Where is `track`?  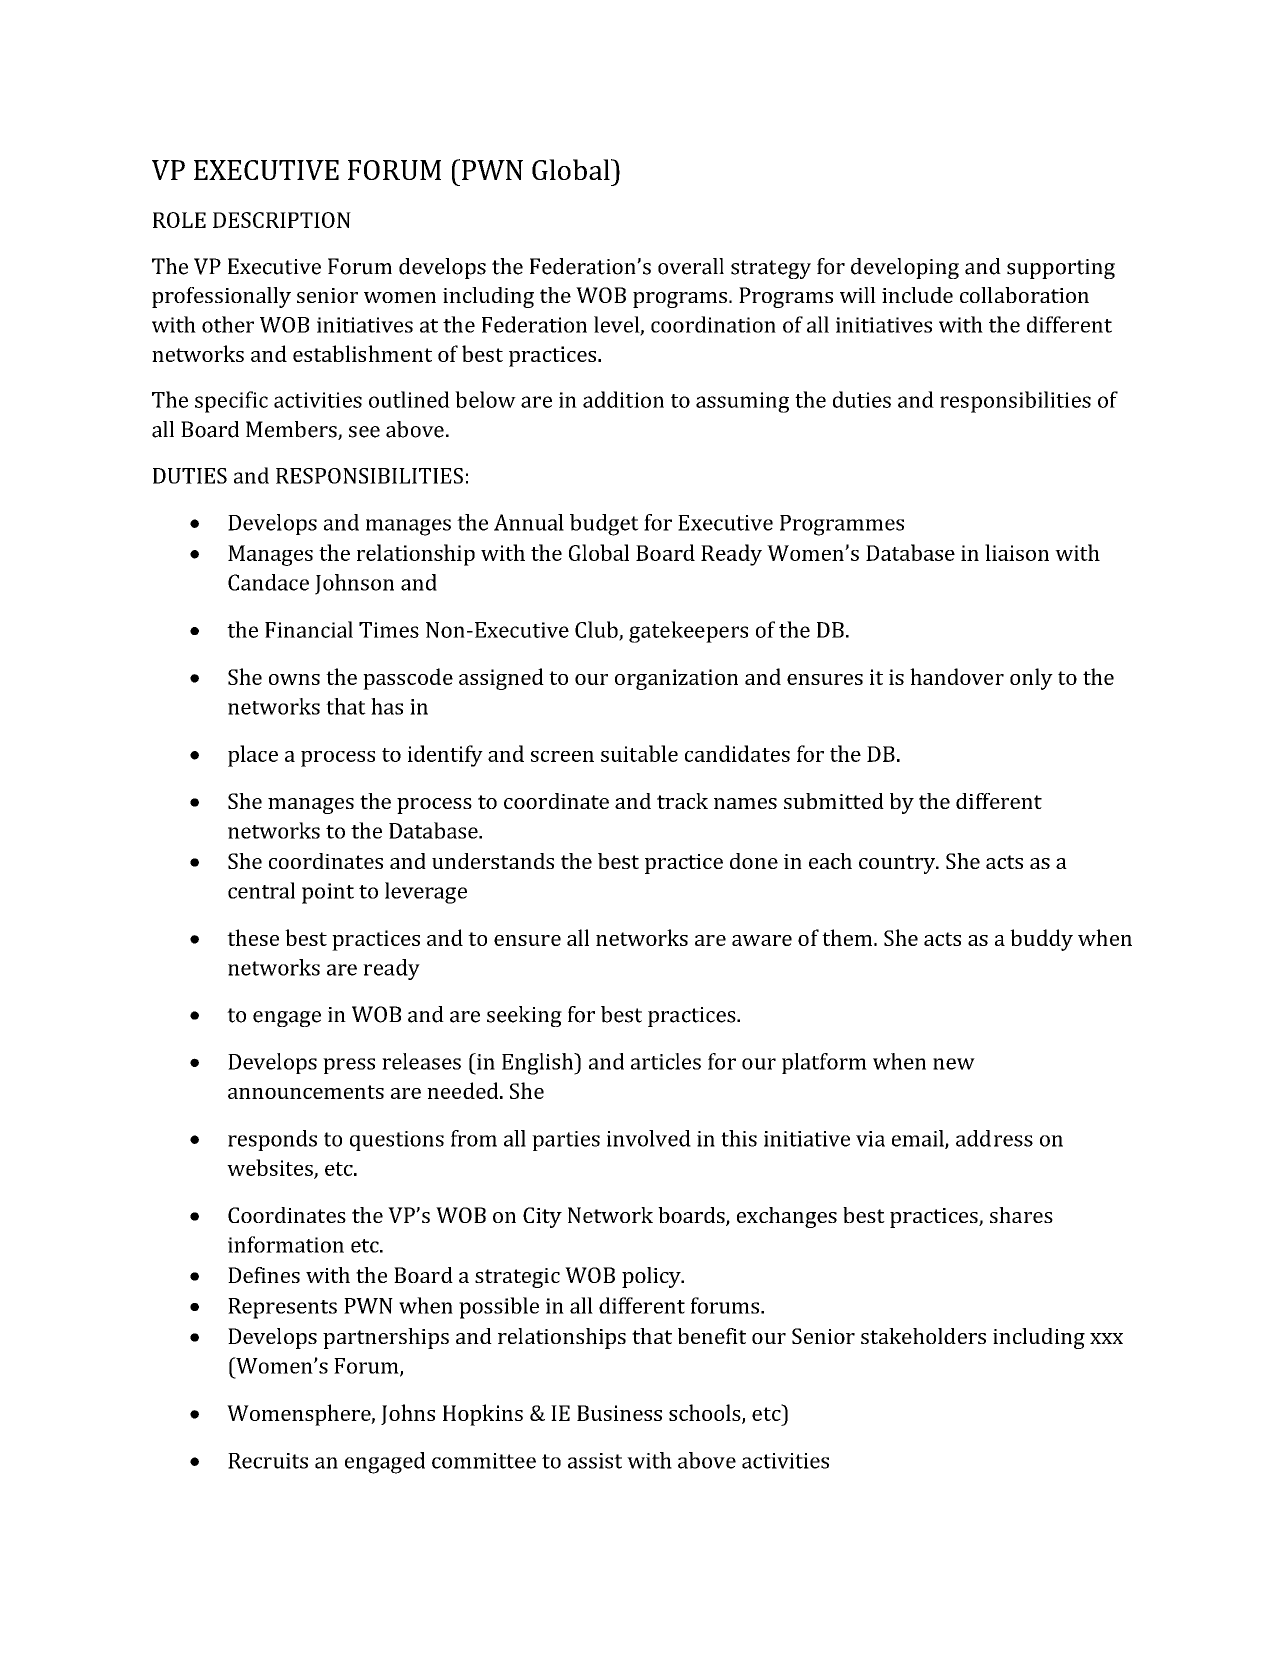
track is located at coordinates (682, 801).
